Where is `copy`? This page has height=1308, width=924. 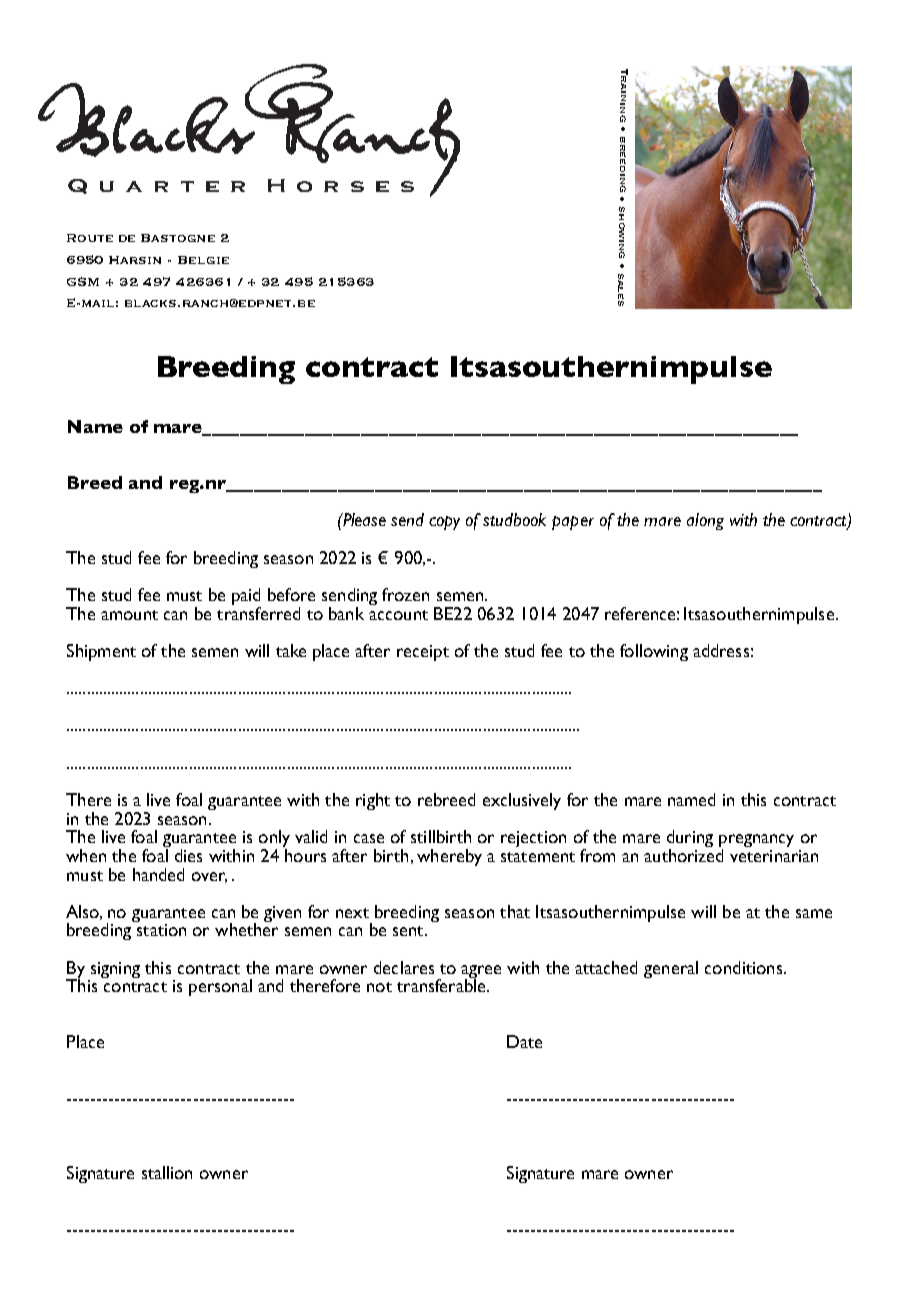
copy is located at coordinates (444, 523).
